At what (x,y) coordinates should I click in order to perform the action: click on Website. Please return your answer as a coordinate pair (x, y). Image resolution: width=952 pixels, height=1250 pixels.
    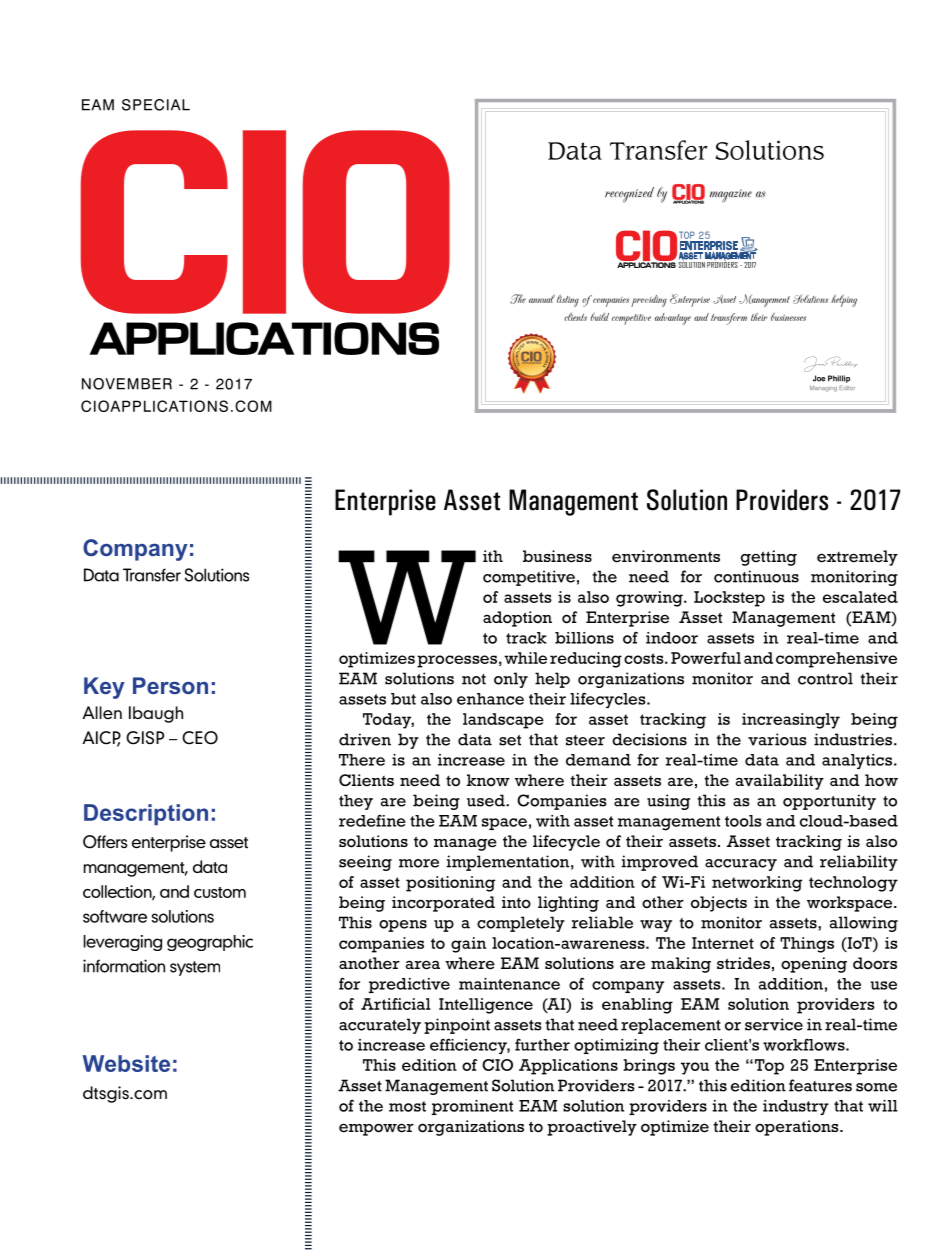
    Looking at the image, I should click on (126, 1063).
